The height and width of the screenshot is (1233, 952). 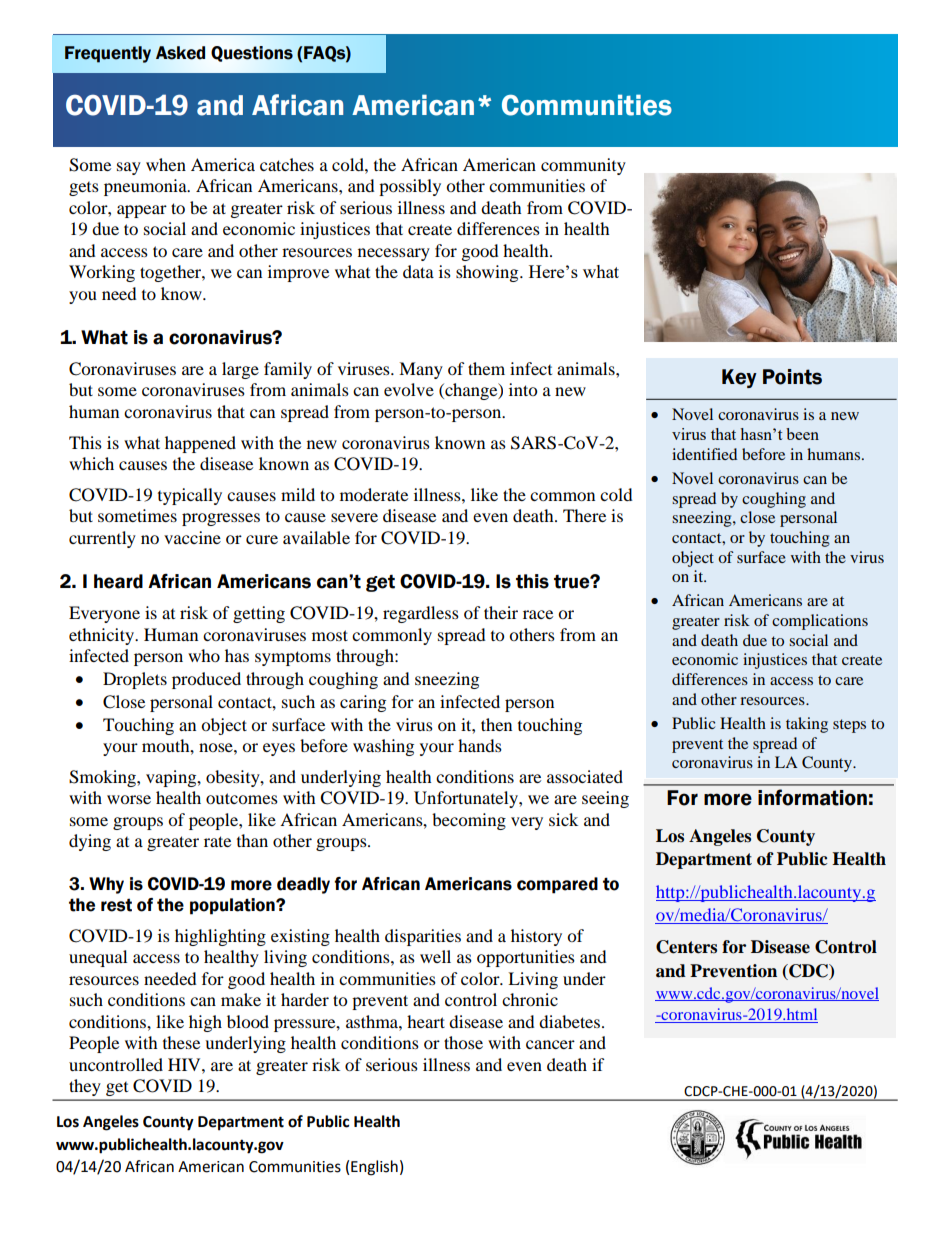 What do you see at coordinates (583, 166) in the screenshot?
I see `community` at bounding box center [583, 166].
